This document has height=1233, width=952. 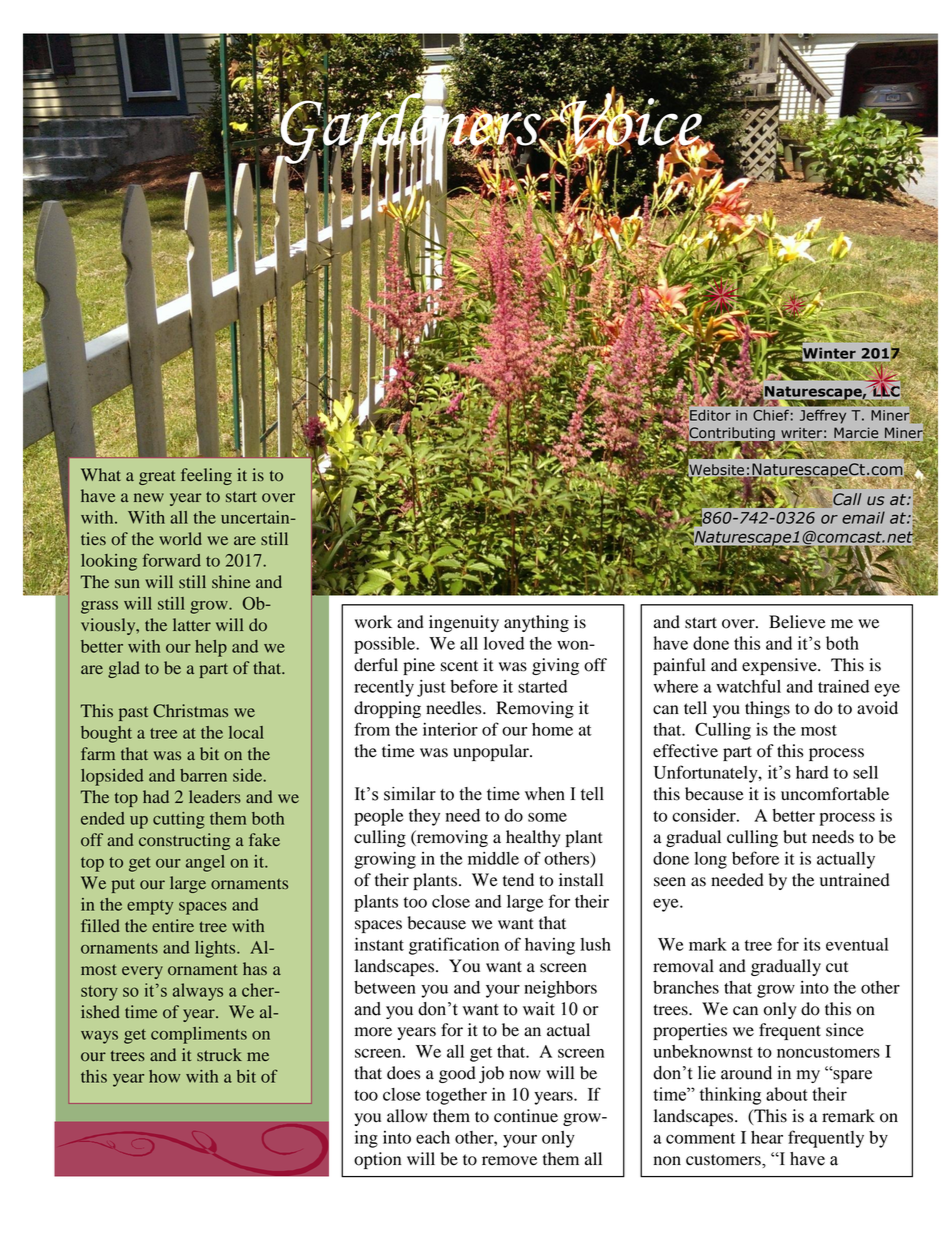 I want to click on Believe, so click(x=797, y=622).
